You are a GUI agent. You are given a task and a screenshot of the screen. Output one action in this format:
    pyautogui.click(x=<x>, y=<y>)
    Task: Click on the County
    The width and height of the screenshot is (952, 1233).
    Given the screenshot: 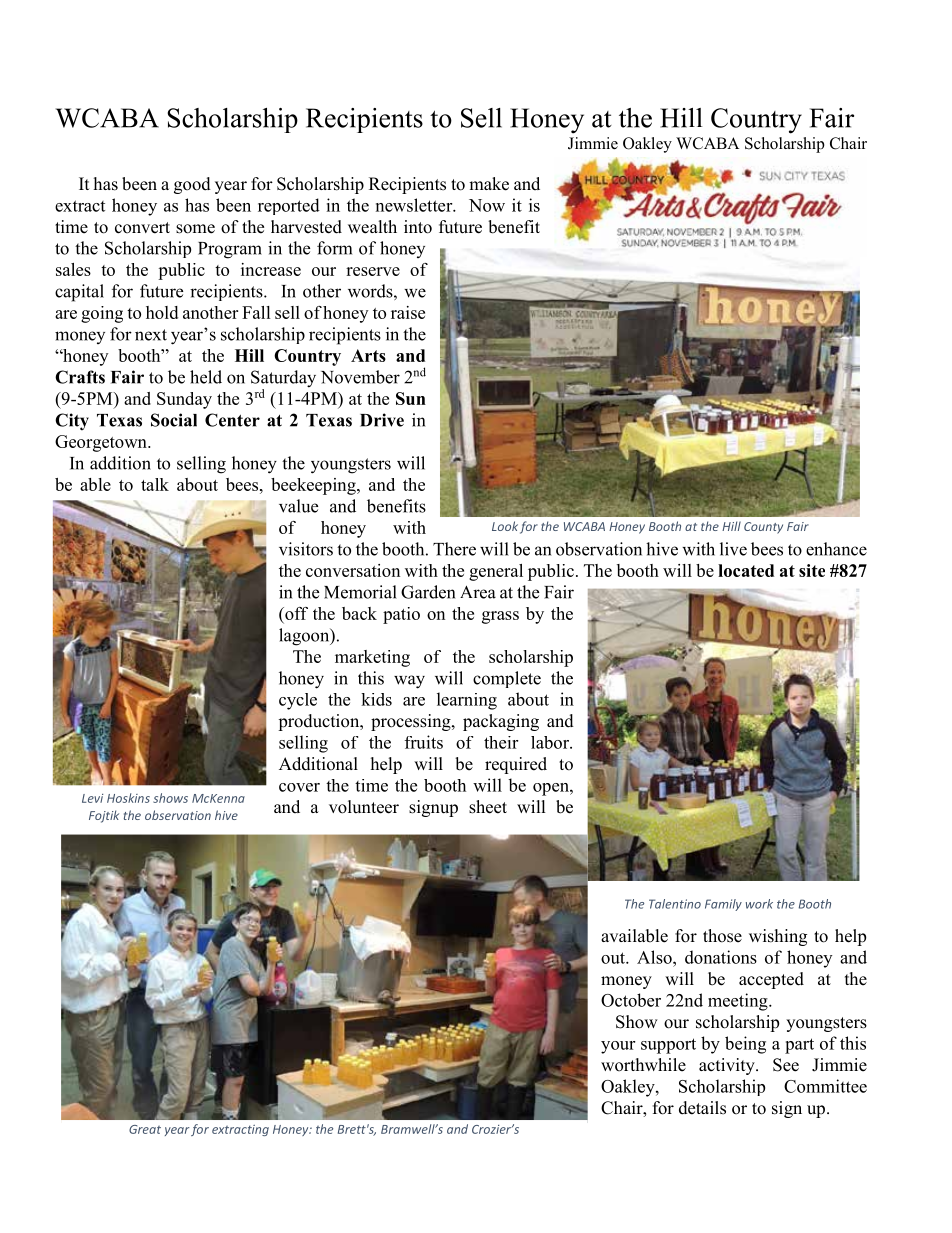 What is the action you would take?
    pyautogui.click(x=763, y=528)
